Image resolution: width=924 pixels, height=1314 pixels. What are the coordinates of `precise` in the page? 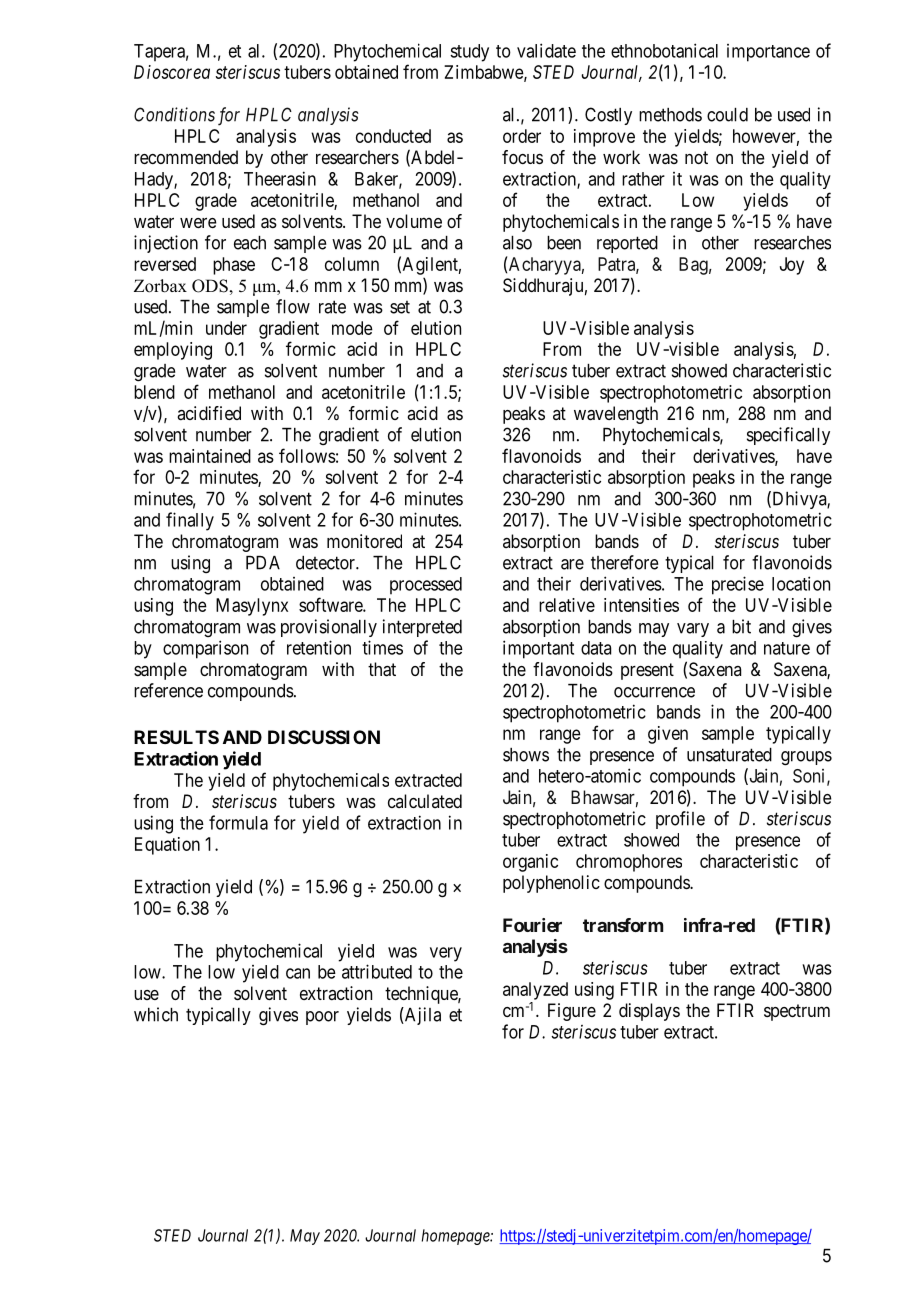 It's located at (738, 585).
